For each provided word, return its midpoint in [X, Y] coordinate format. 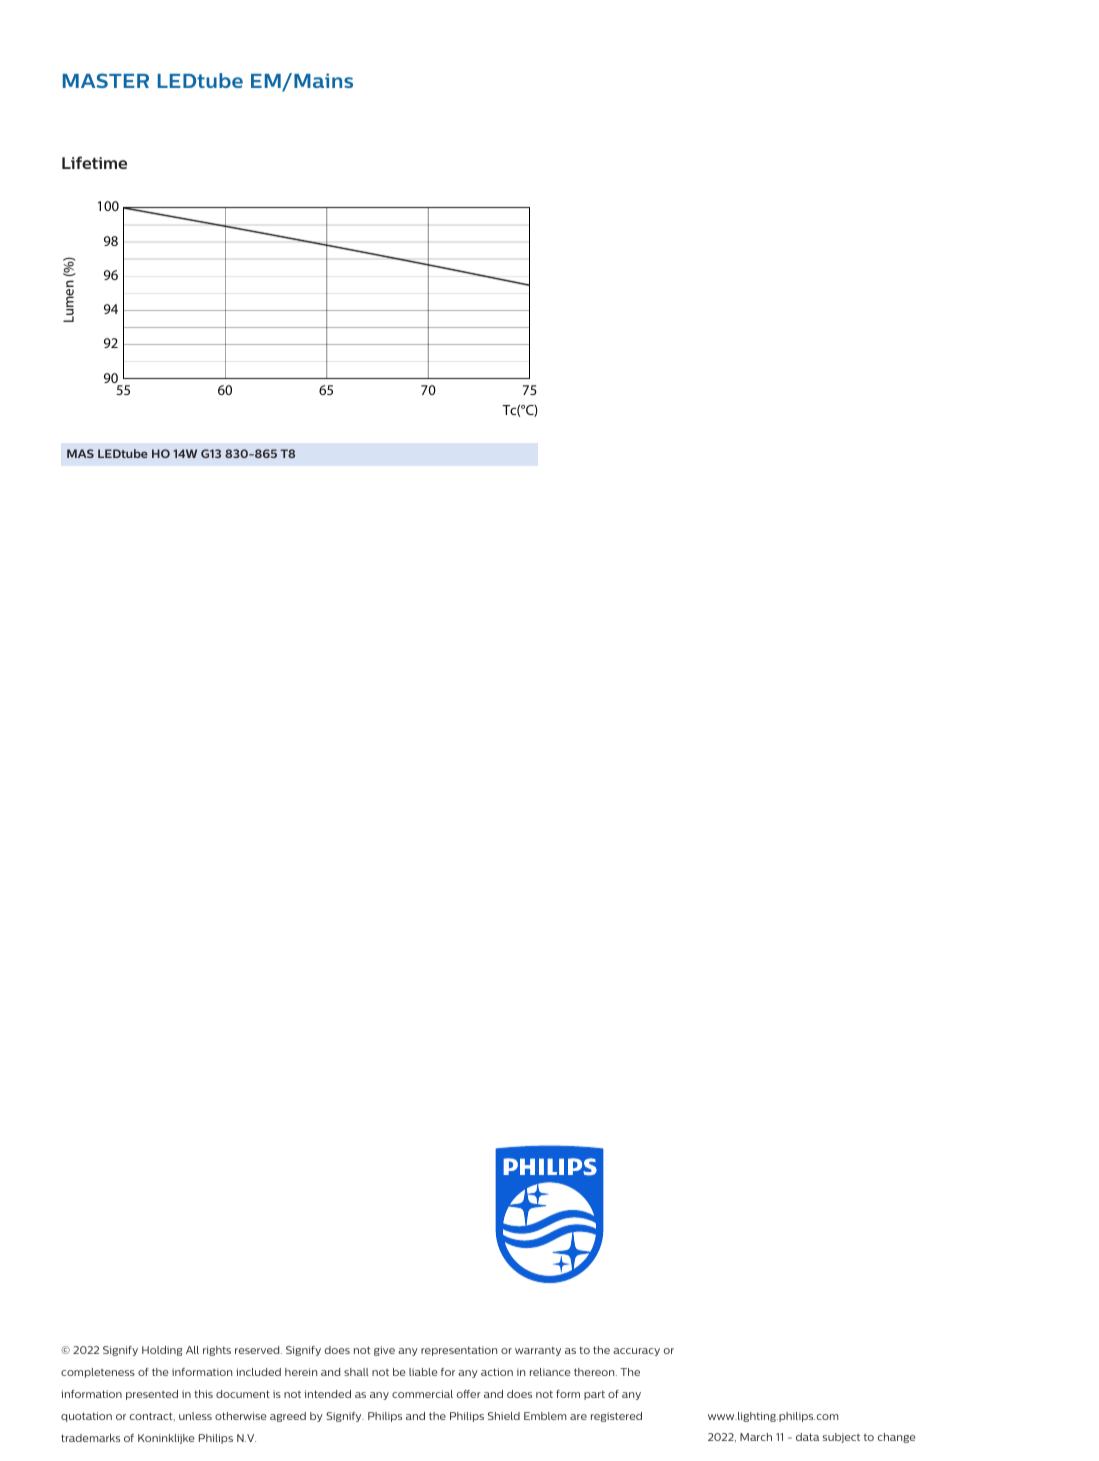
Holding [162, 1351]
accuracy [636, 1352]
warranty [538, 1351]
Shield [504, 1416]
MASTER [106, 80]
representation [459, 1351]
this [203, 1394]
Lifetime [94, 162]
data [807, 1437]
